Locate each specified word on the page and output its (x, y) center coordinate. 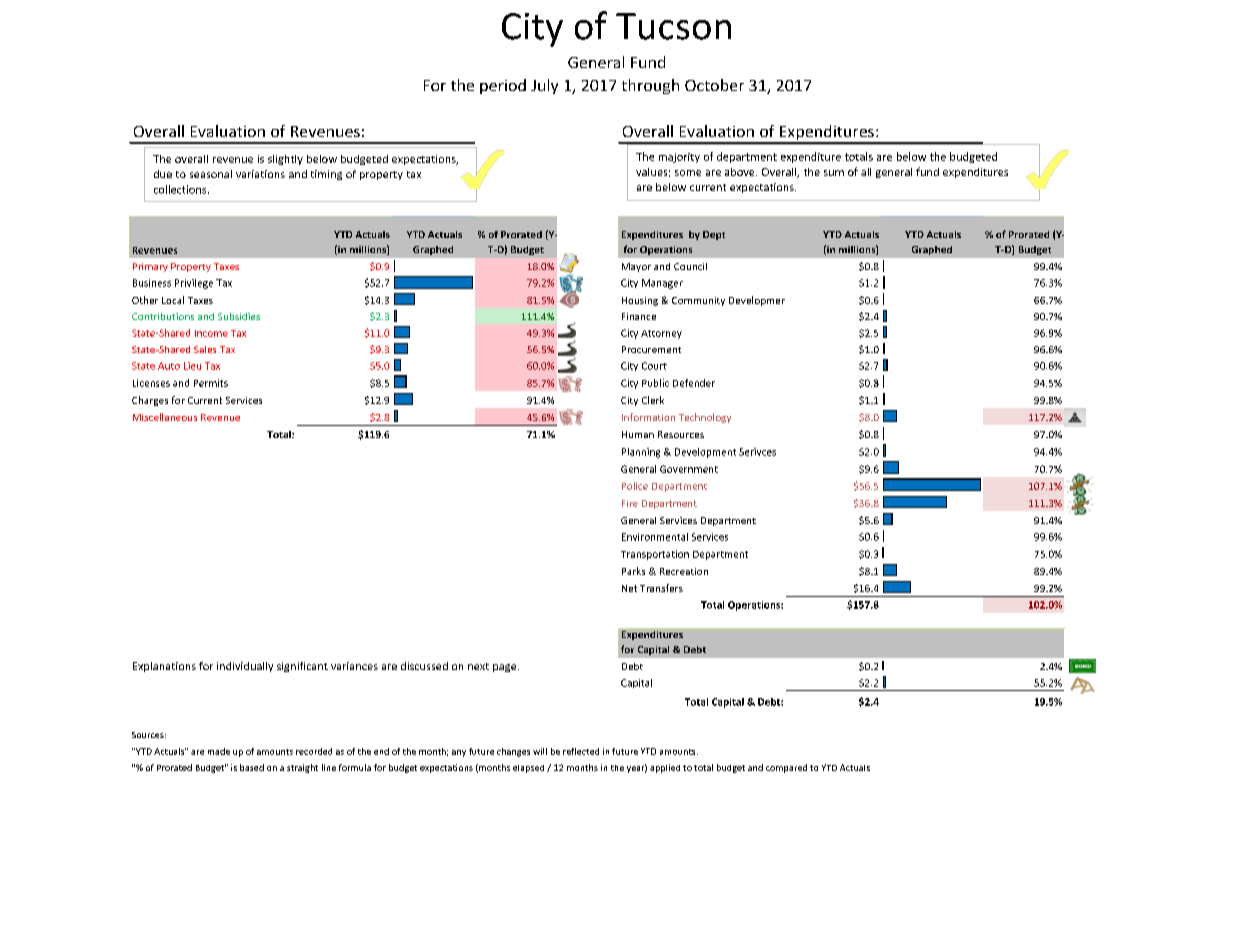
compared (786, 768)
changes (513, 752)
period (503, 86)
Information (648, 417)
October (714, 85)
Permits (211, 383)
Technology (705, 418)
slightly (285, 160)
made (219, 751)
